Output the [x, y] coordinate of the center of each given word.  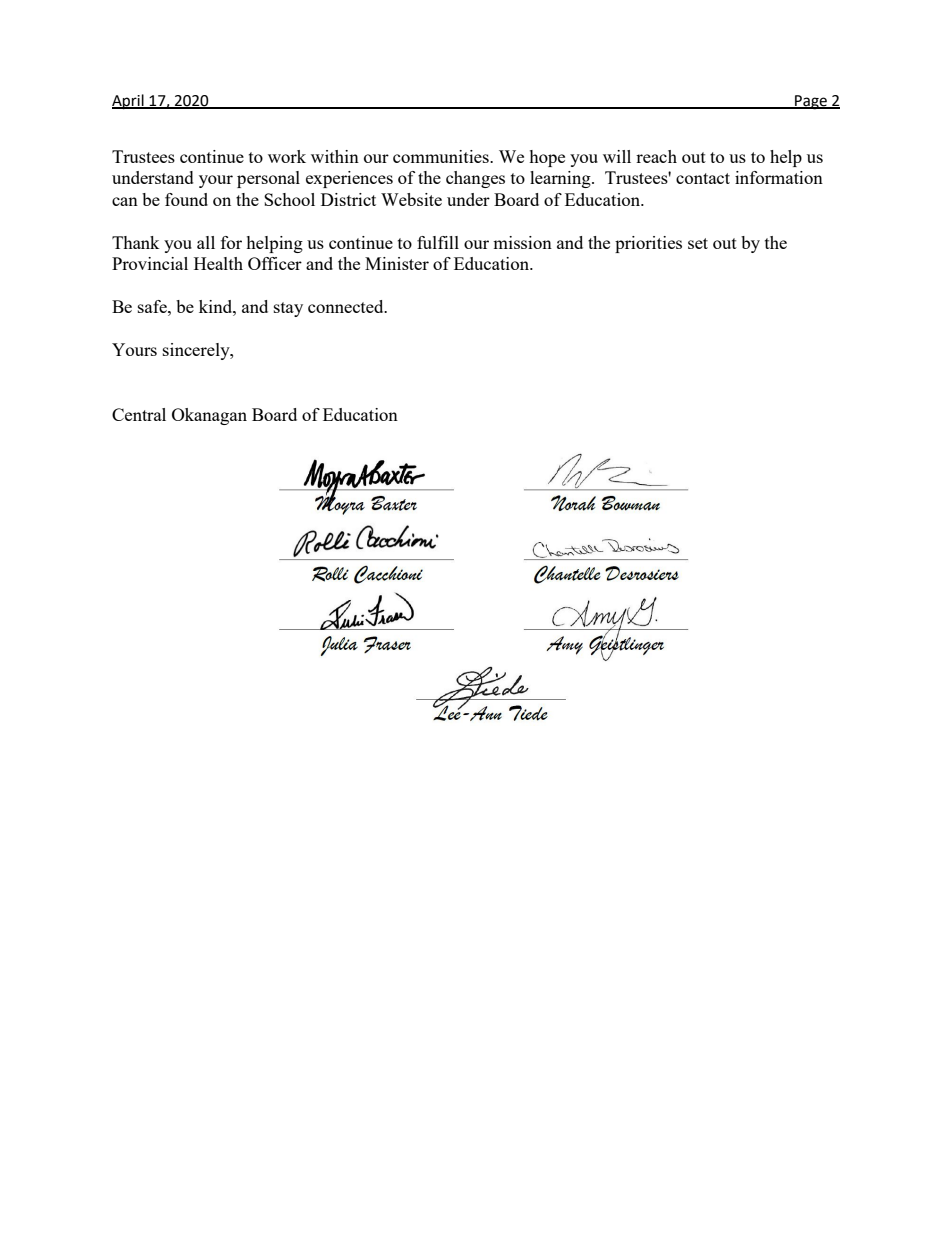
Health [218, 263]
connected [347, 306]
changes [475, 179]
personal [268, 179]
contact [703, 178]
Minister [397, 263]
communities [442, 156]
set [698, 243]
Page [811, 102]
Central [139, 414]
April [129, 102]
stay [288, 309]
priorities [648, 244]
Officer [275, 263]
